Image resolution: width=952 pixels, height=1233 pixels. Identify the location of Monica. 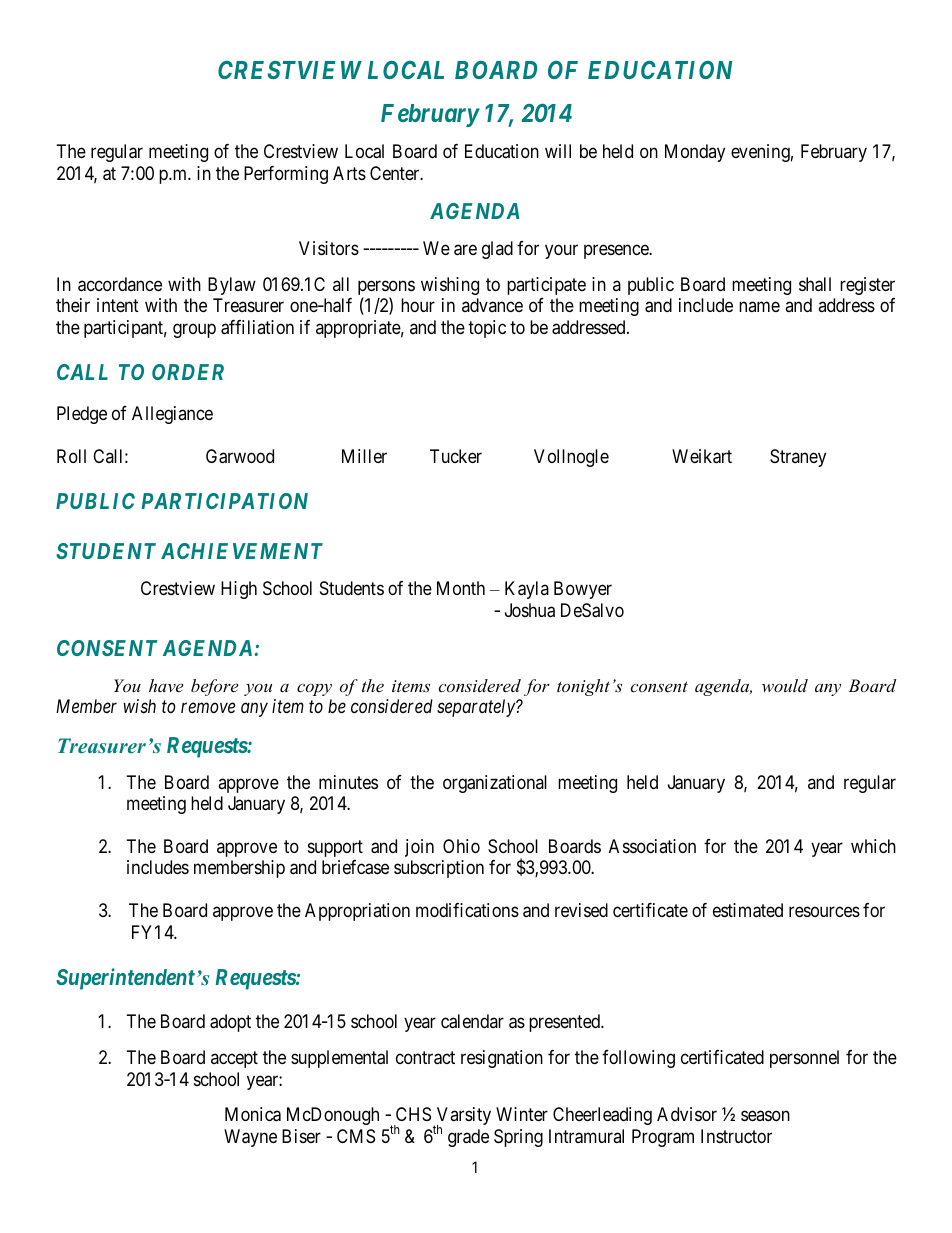
(253, 1114).
